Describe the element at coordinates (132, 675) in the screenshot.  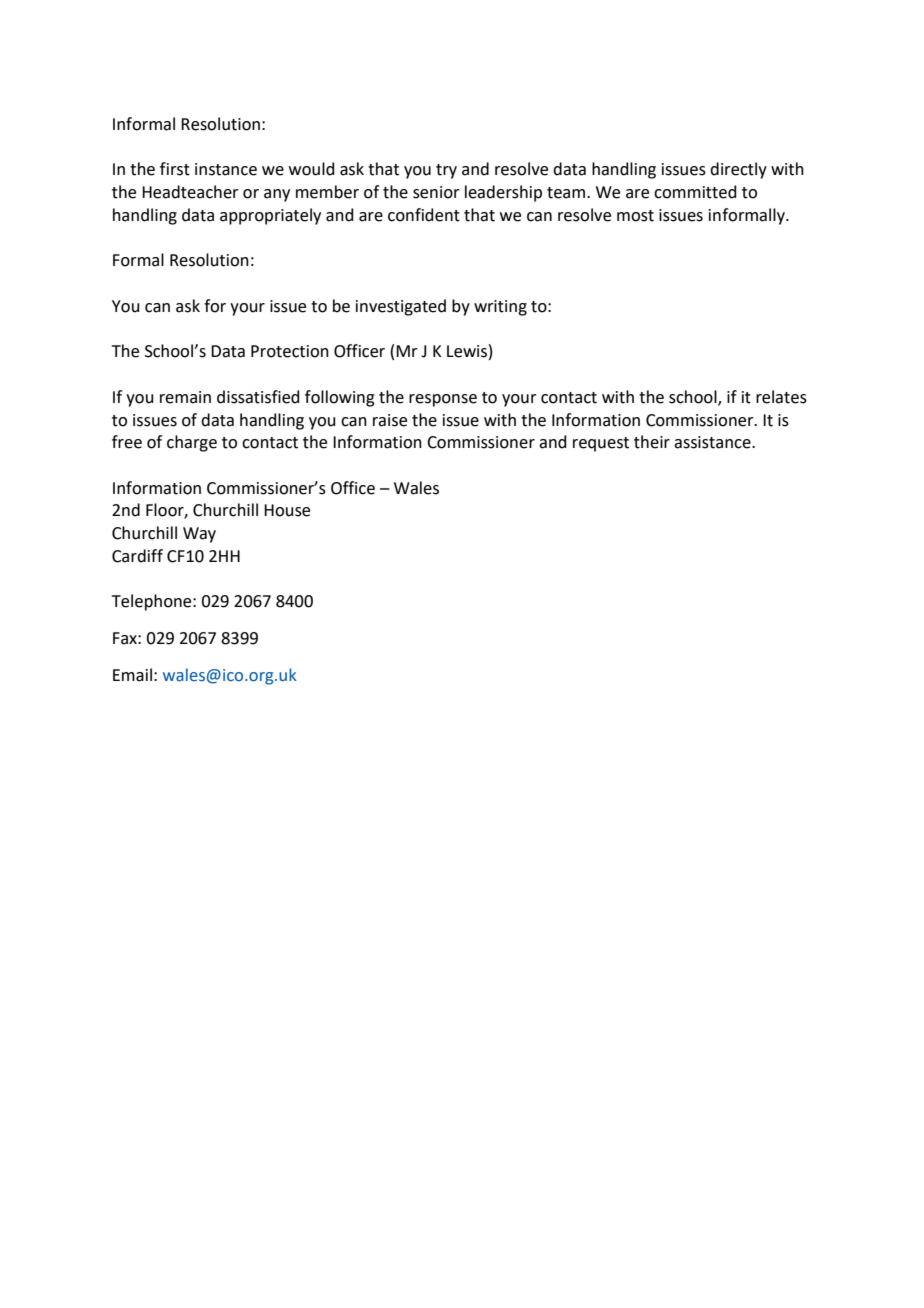
I see `Email` at that location.
